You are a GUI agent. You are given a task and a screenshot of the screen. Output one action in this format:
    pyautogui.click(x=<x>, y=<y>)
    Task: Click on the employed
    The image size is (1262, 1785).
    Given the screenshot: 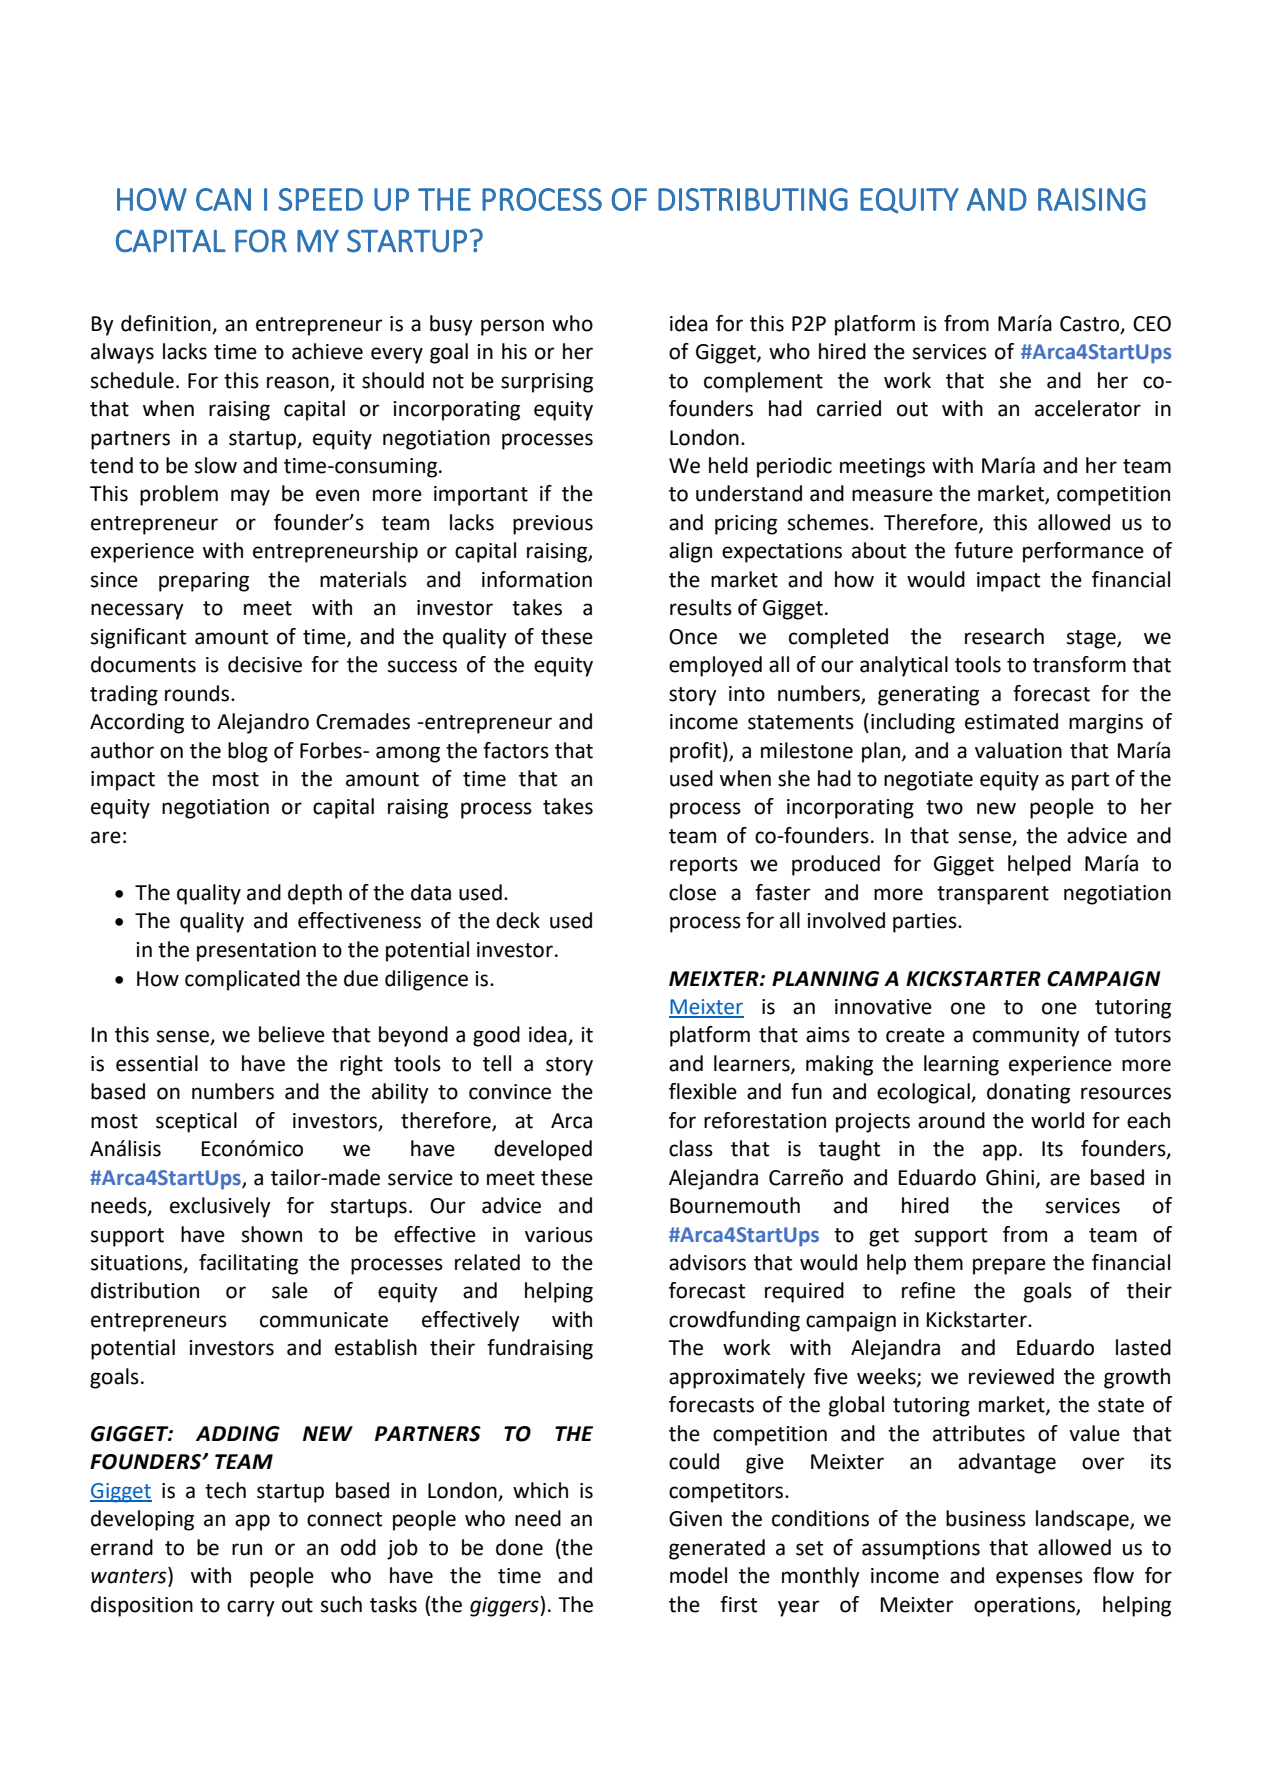 What is the action you would take?
    pyautogui.click(x=715, y=666)
